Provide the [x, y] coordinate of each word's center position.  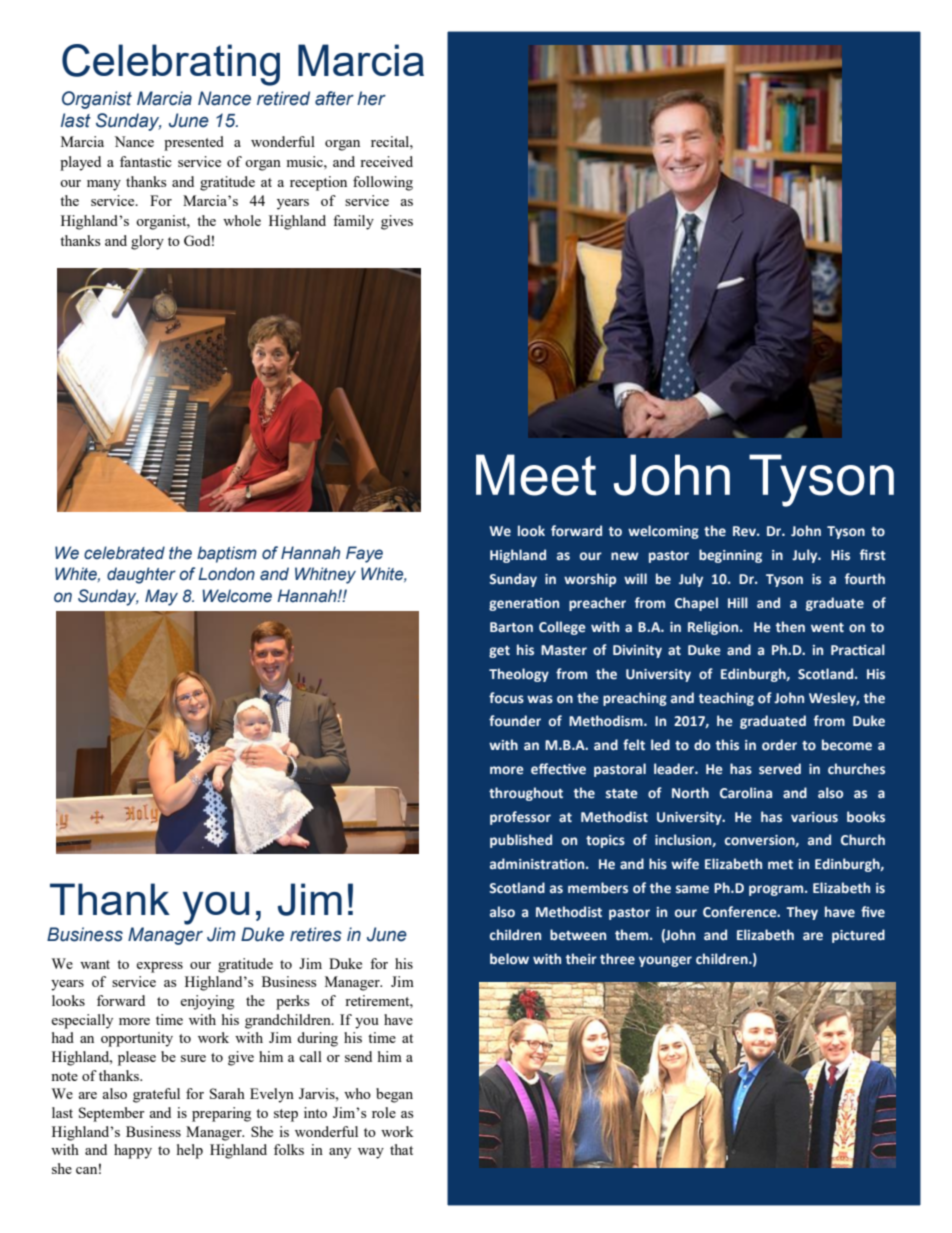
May [161, 597]
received [386, 161]
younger [665, 961]
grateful [156, 1095]
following [383, 183]
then [790, 627]
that [401, 1149]
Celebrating [171, 65]
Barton [511, 627]
